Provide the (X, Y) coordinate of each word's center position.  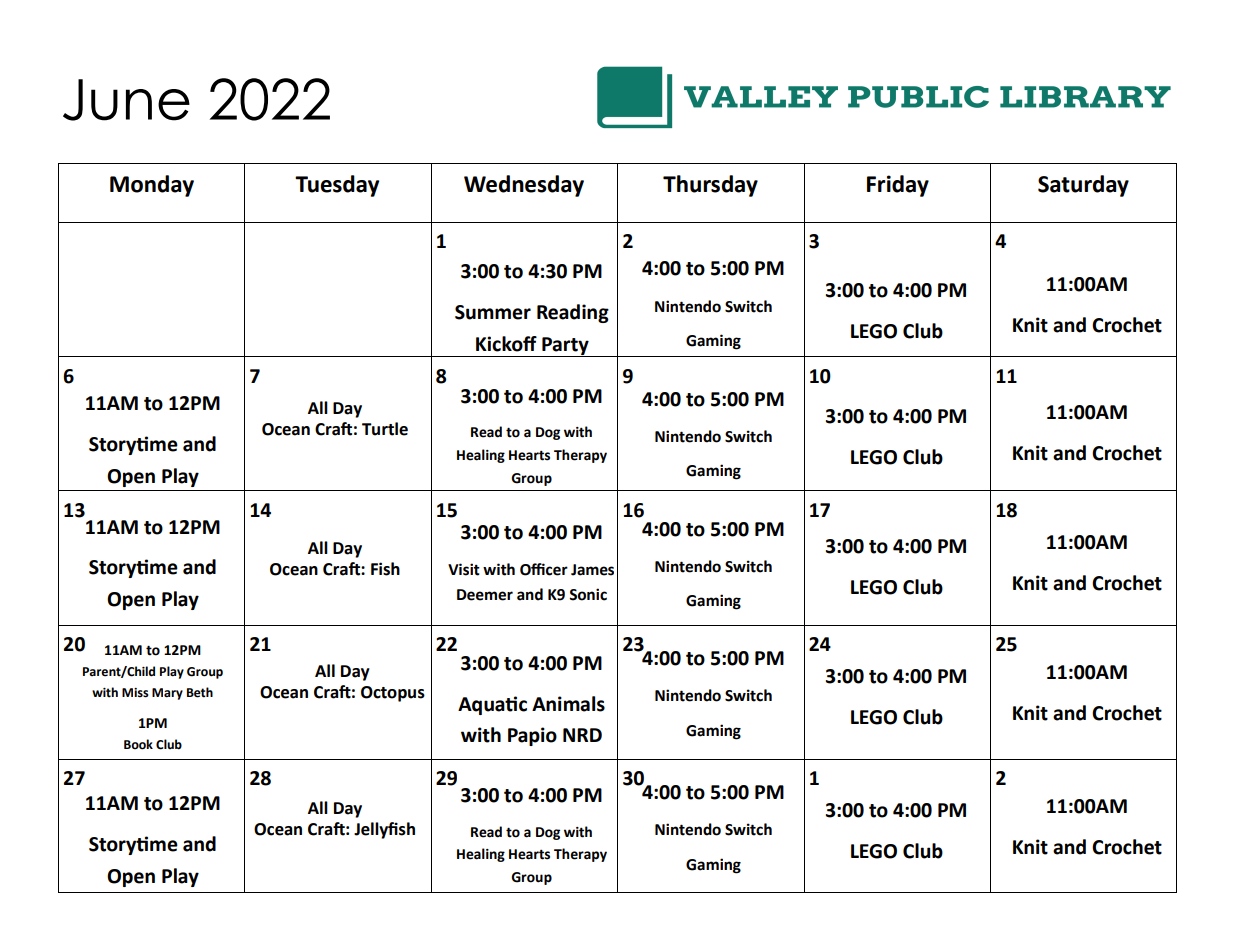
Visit (464, 569)
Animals (568, 704)
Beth (200, 692)
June (126, 100)
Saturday (1083, 186)
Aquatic (492, 705)
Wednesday (524, 186)
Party (565, 347)
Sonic (588, 594)
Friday (898, 186)
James (592, 570)
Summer (493, 312)
